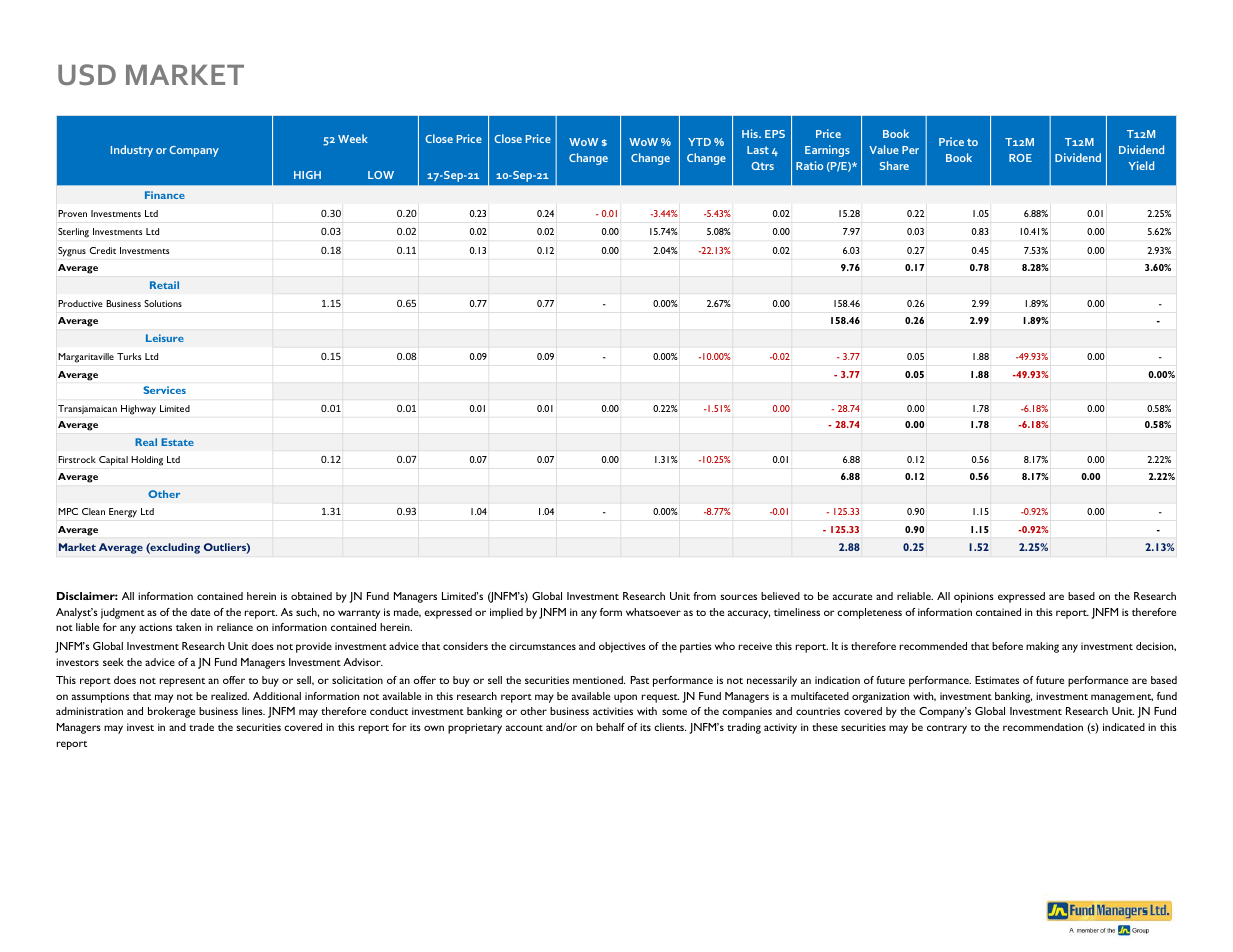 The height and width of the document is (952, 1233). Describe the element at coordinates (171, 712) in the document. I see `brokerage` at that location.
